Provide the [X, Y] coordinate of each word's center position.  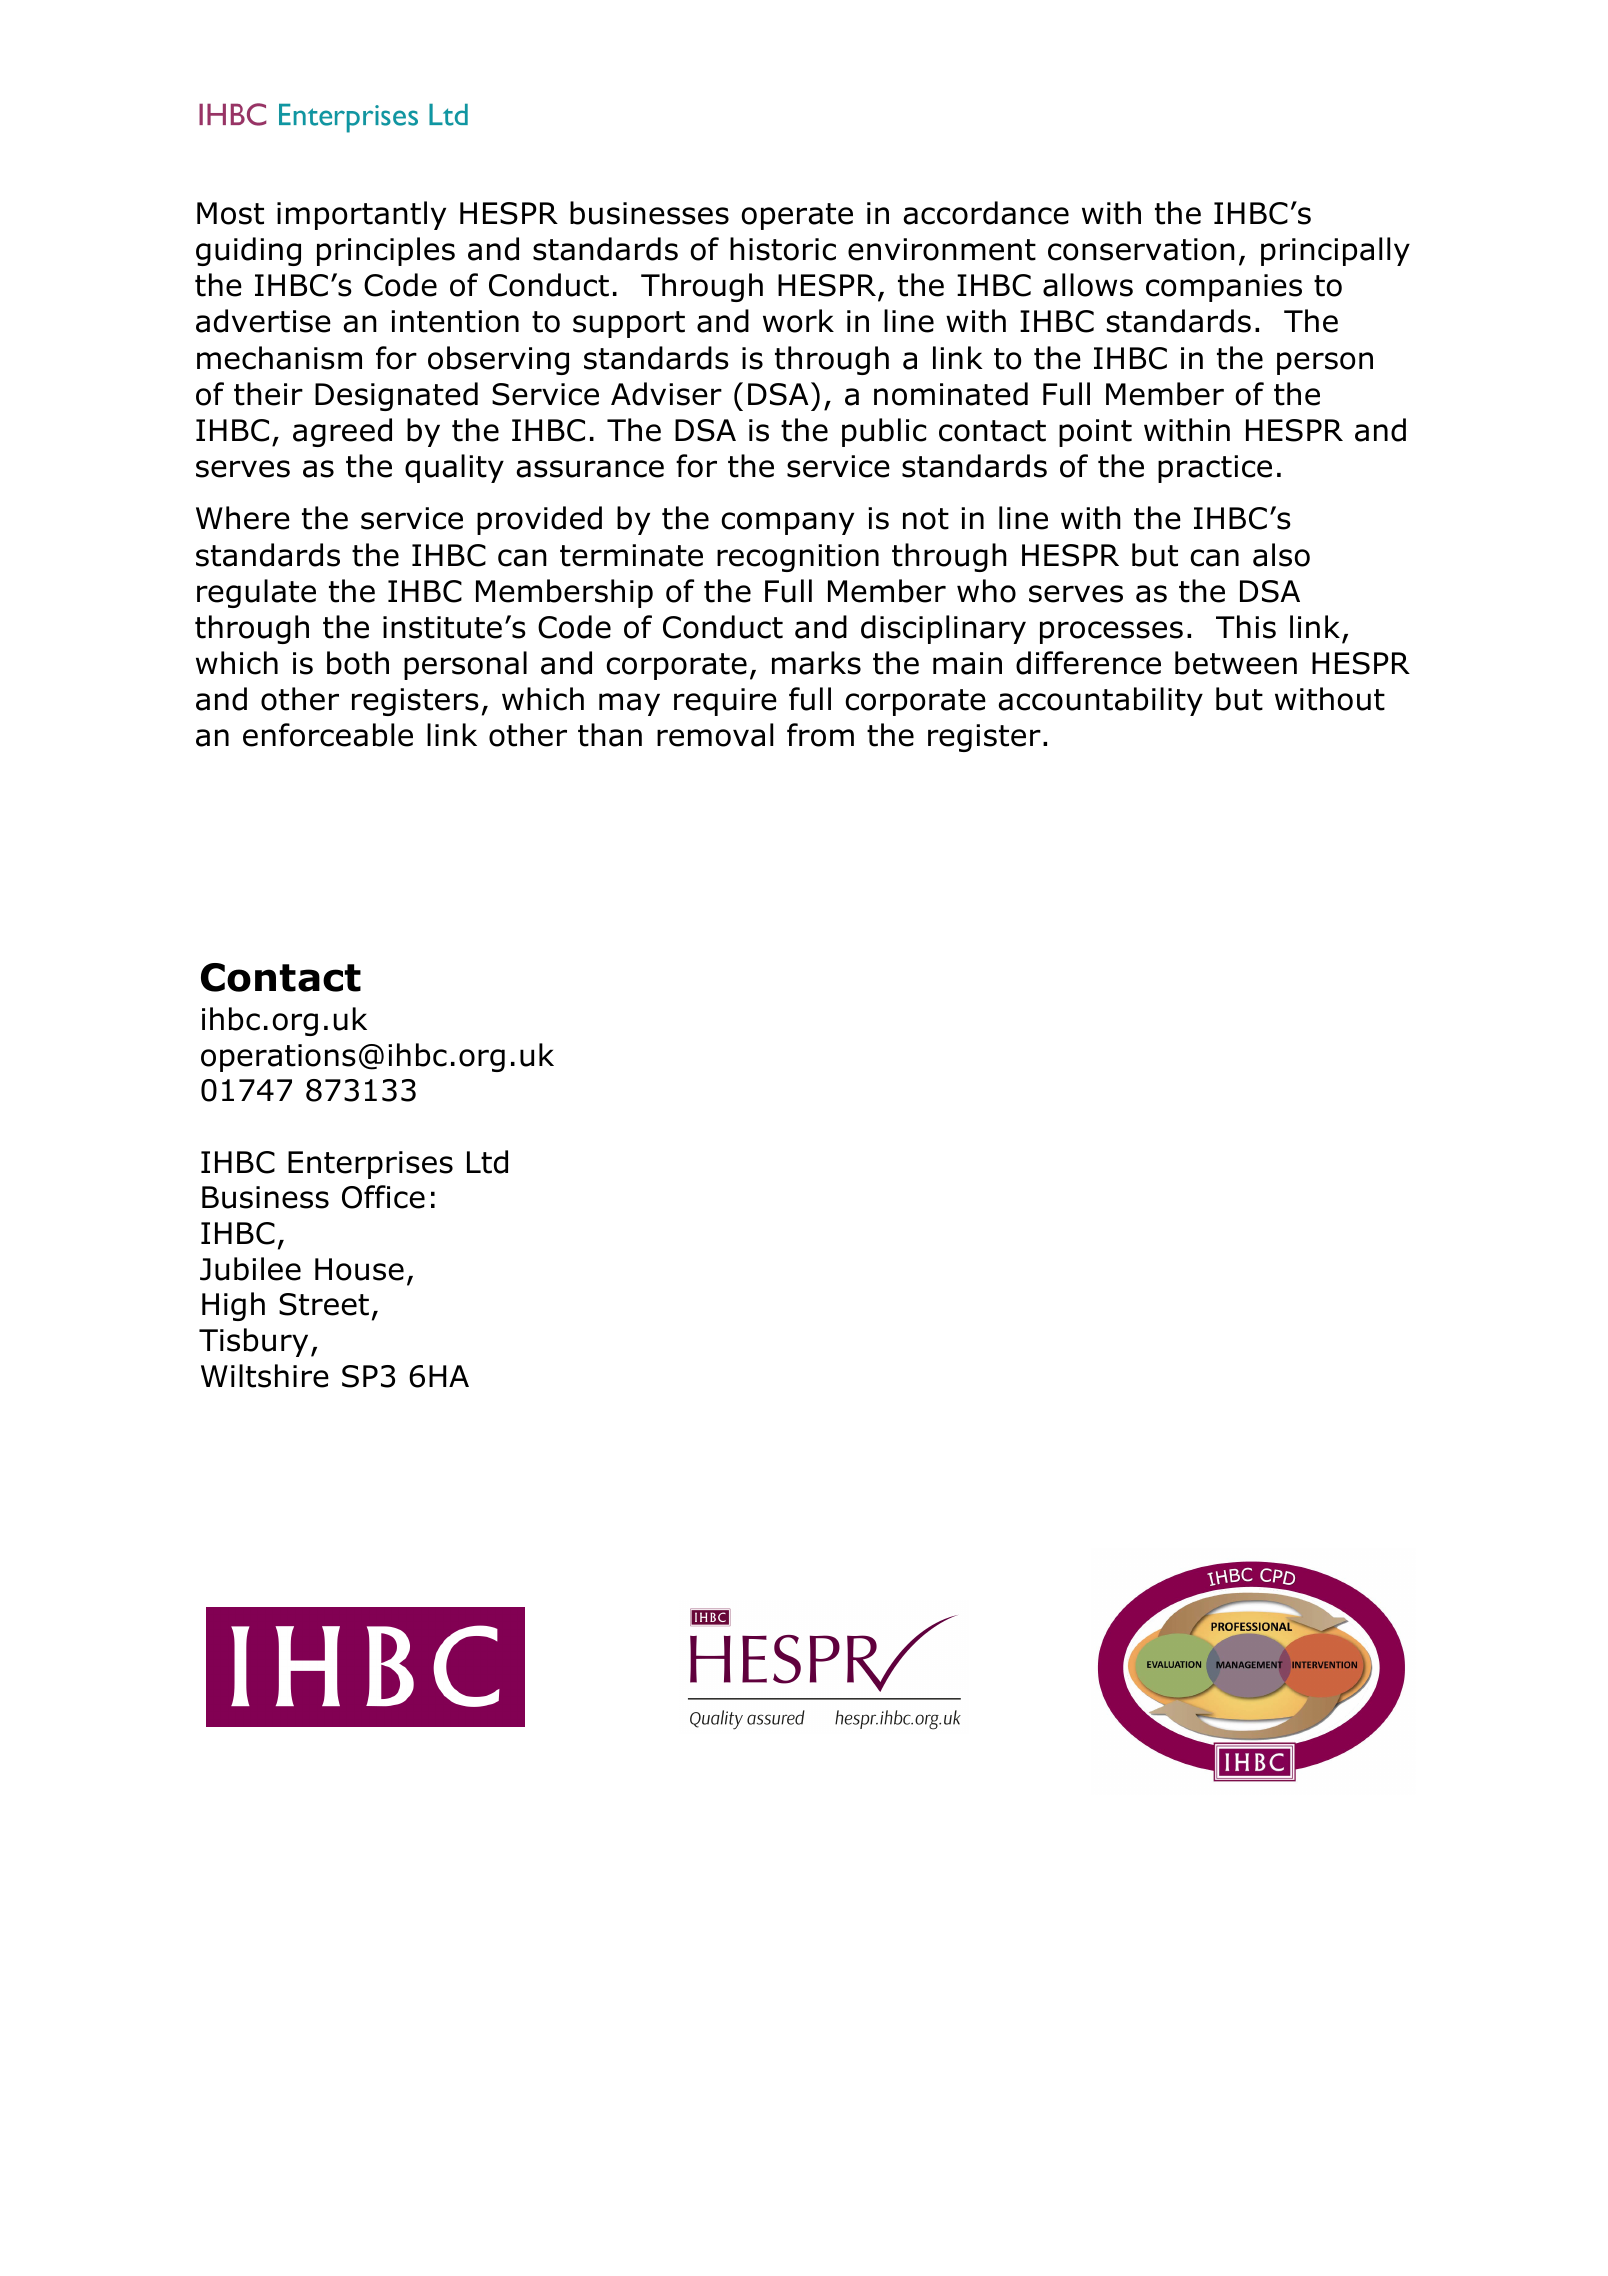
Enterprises [370, 1165]
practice [1215, 469]
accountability [1100, 701]
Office [383, 1197]
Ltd [487, 1162]
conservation [1141, 249]
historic [783, 249]
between [1236, 663]
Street [324, 1304]
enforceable [328, 735]
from [820, 735]
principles [386, 251]
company [787, 523]
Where [243, 518]
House [359, 1269]
